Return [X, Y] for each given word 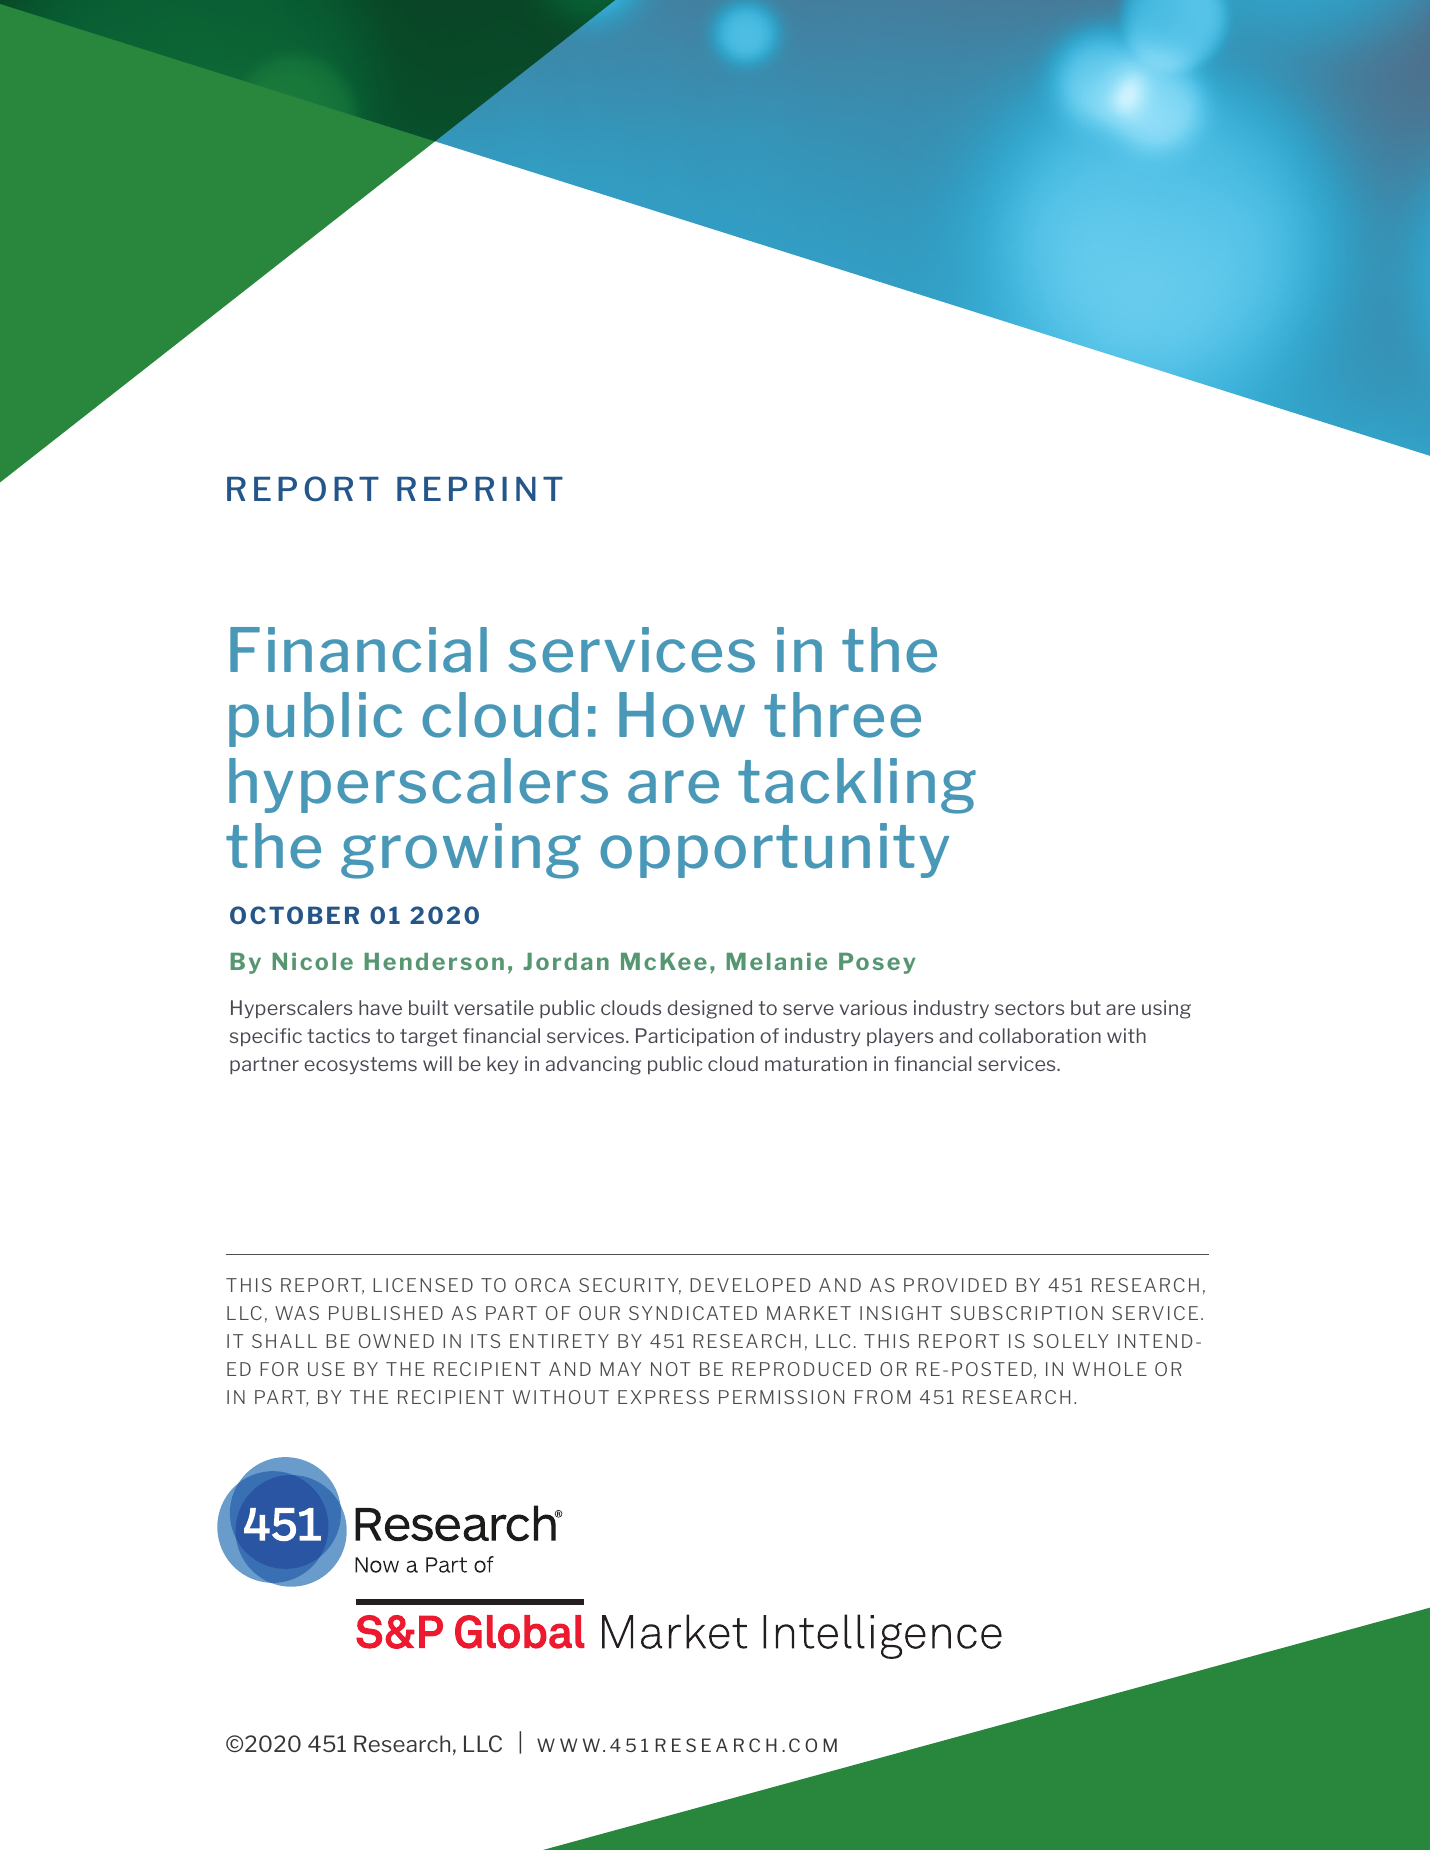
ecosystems [360, 1065]
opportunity [774, 850]
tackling [857, 786]
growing [461, 851]
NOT [670, 1369]
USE [326, 1369]
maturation [816, 1063]
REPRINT [480, 489]
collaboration [1040, 1035]
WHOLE [1110, 1369]
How [682, 715]
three [842, 715]
